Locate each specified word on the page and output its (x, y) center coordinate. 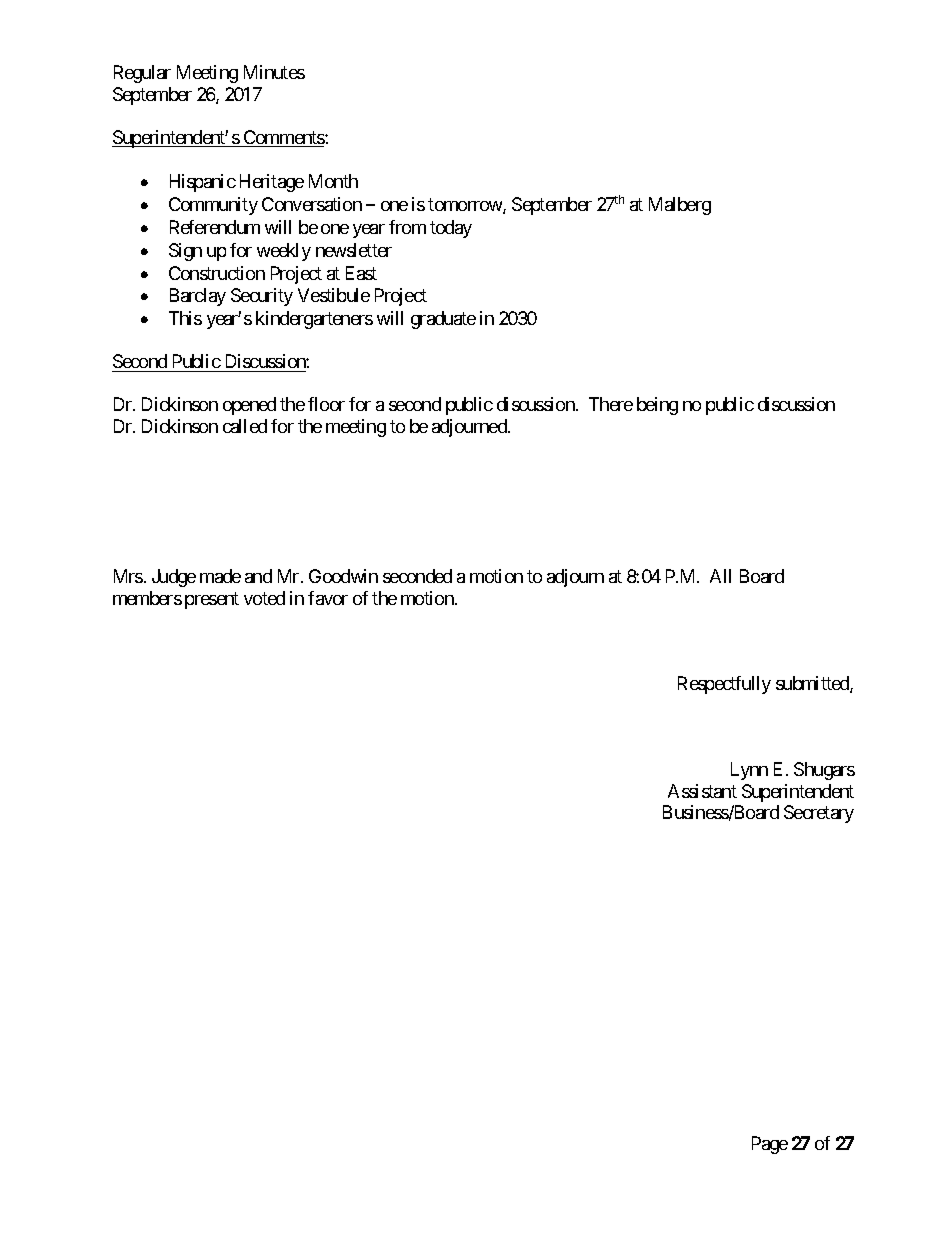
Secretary (819, 814)
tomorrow (466, 206)
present (212, 600)
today (451, 229)
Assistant (702, 791)
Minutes (274, 72)
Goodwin (343, 576)
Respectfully (724, 685)
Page (770, 1145)
